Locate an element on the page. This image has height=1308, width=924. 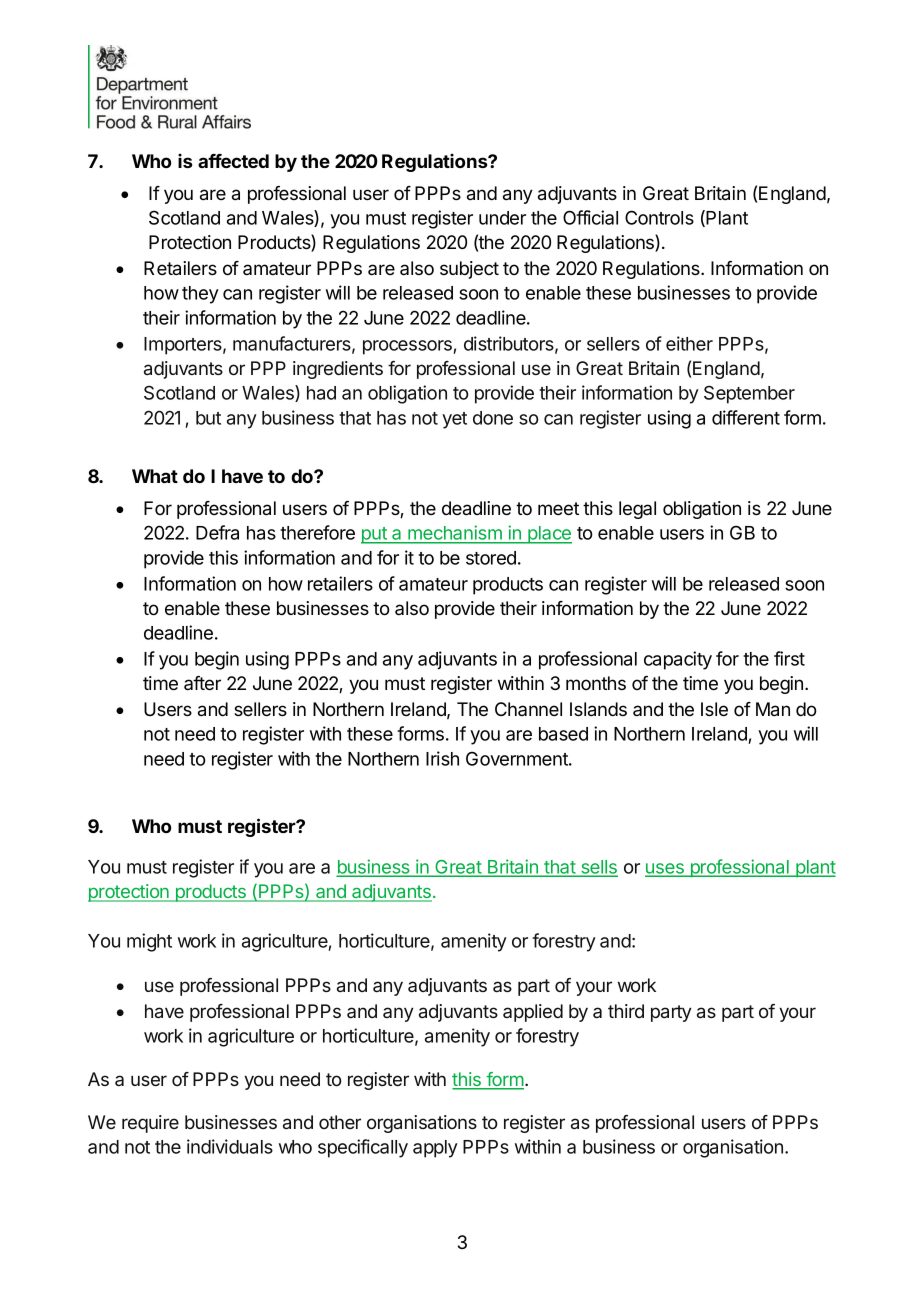
capacity is located at coordinates (678, 660).
